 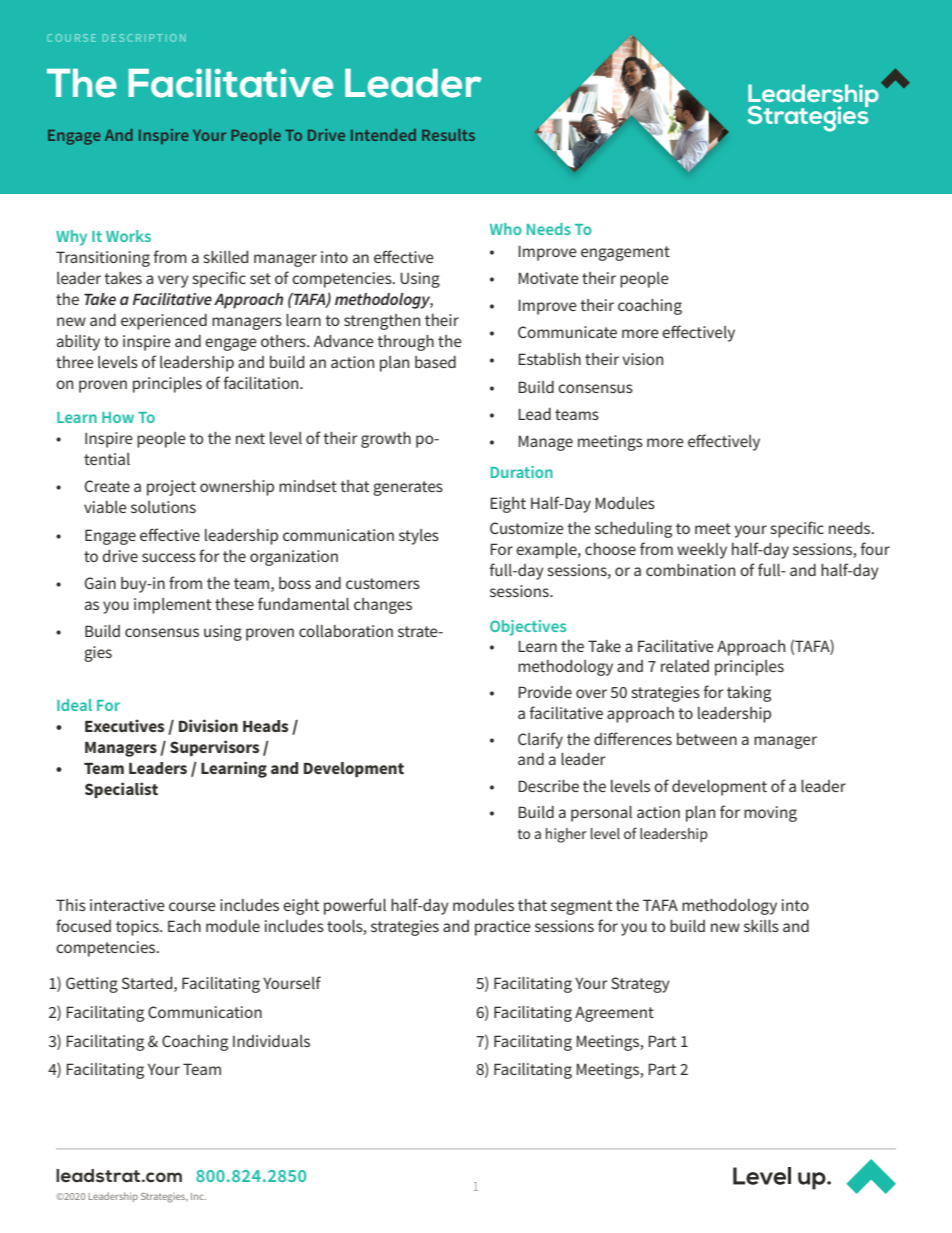 I want to click on Agreement, so click(x=614, y=1014).
